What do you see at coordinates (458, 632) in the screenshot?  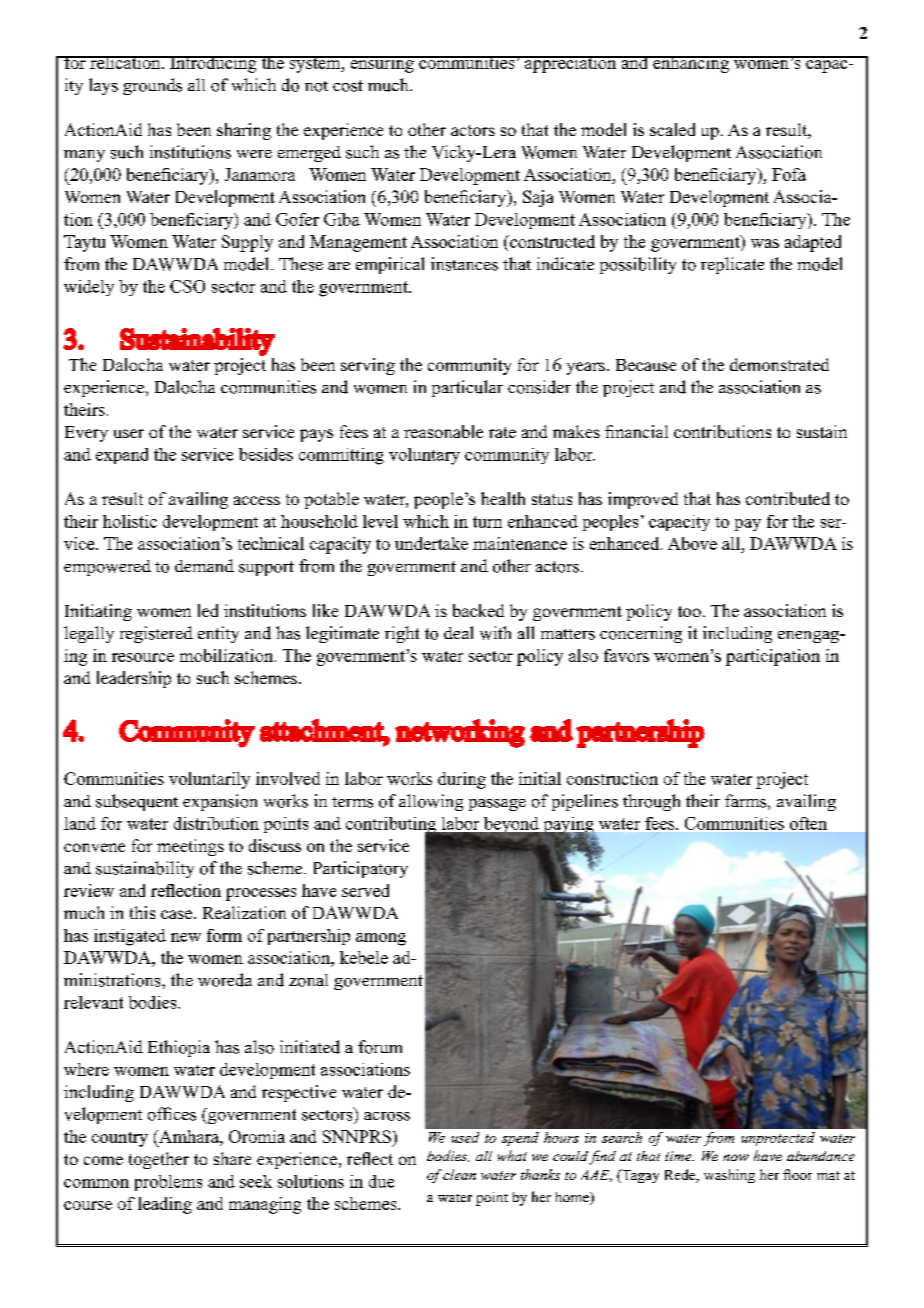 I see `deal` at bounding box center [458, 632].
